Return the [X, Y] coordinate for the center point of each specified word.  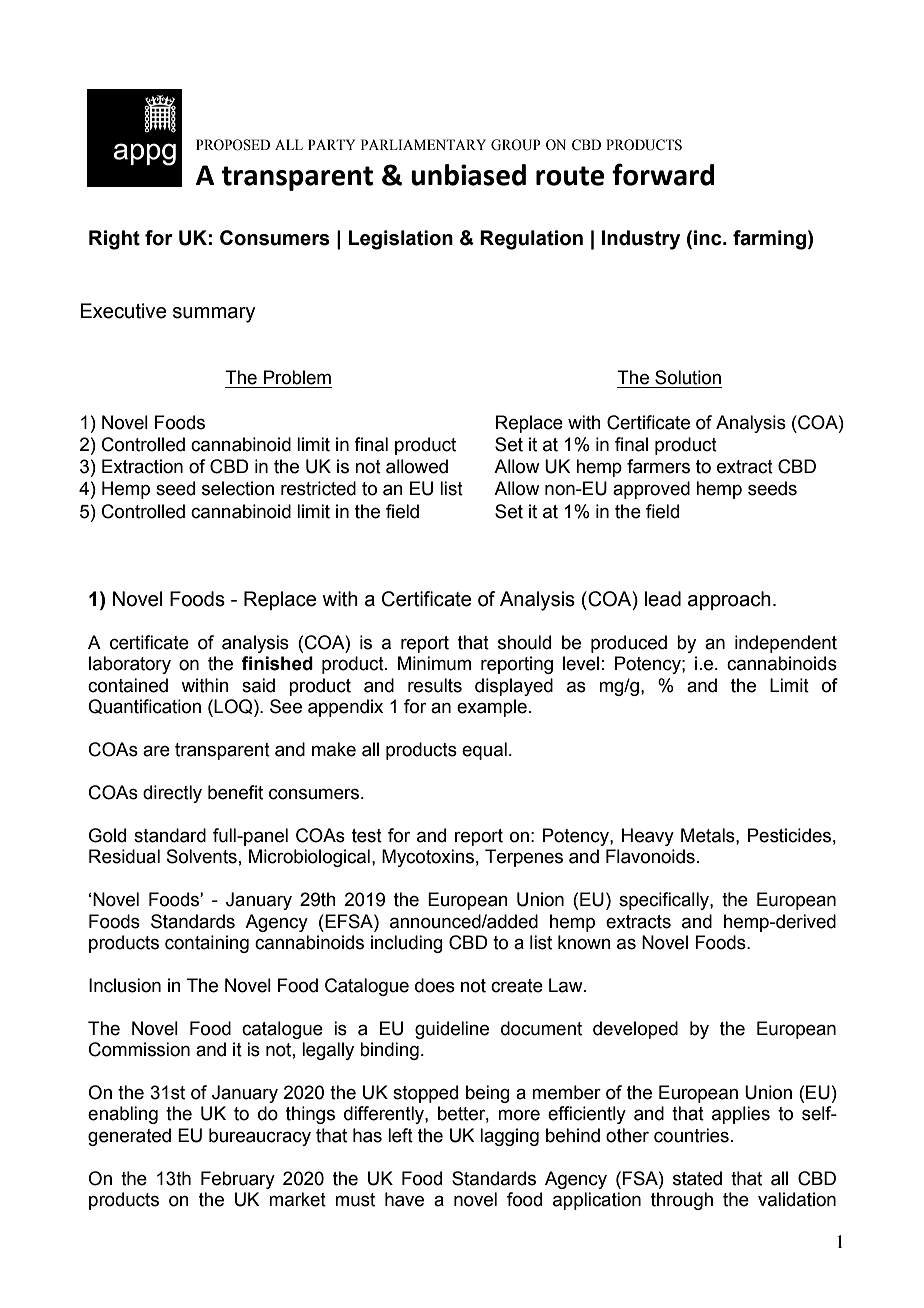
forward [663, 174]
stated [697, 1178]
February [238, 1180]
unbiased [468, 175]
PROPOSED [233, 145]
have [404, 1199]
